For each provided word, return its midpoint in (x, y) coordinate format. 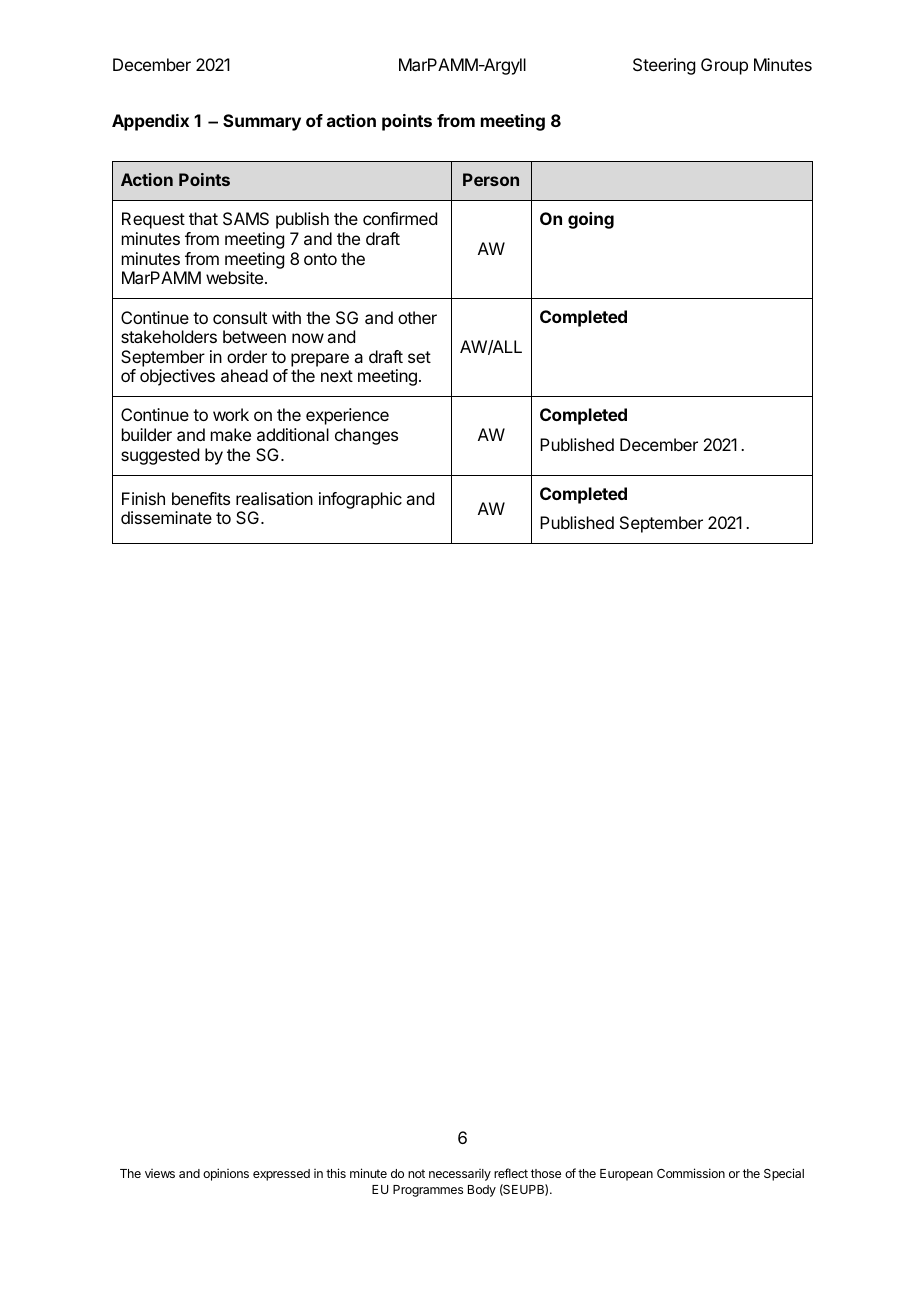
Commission (691, 1173)
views (160, 1173)
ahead (244, 375)
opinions (226, 1174)
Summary (262, 122)
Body (482, 1191)
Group (724, 66)
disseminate (166, 517)
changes (366, 436)
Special (784, 1174)
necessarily (460, 1175)
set (419, 357)
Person (491, 179)
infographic (360, 500)
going (591, 220)
